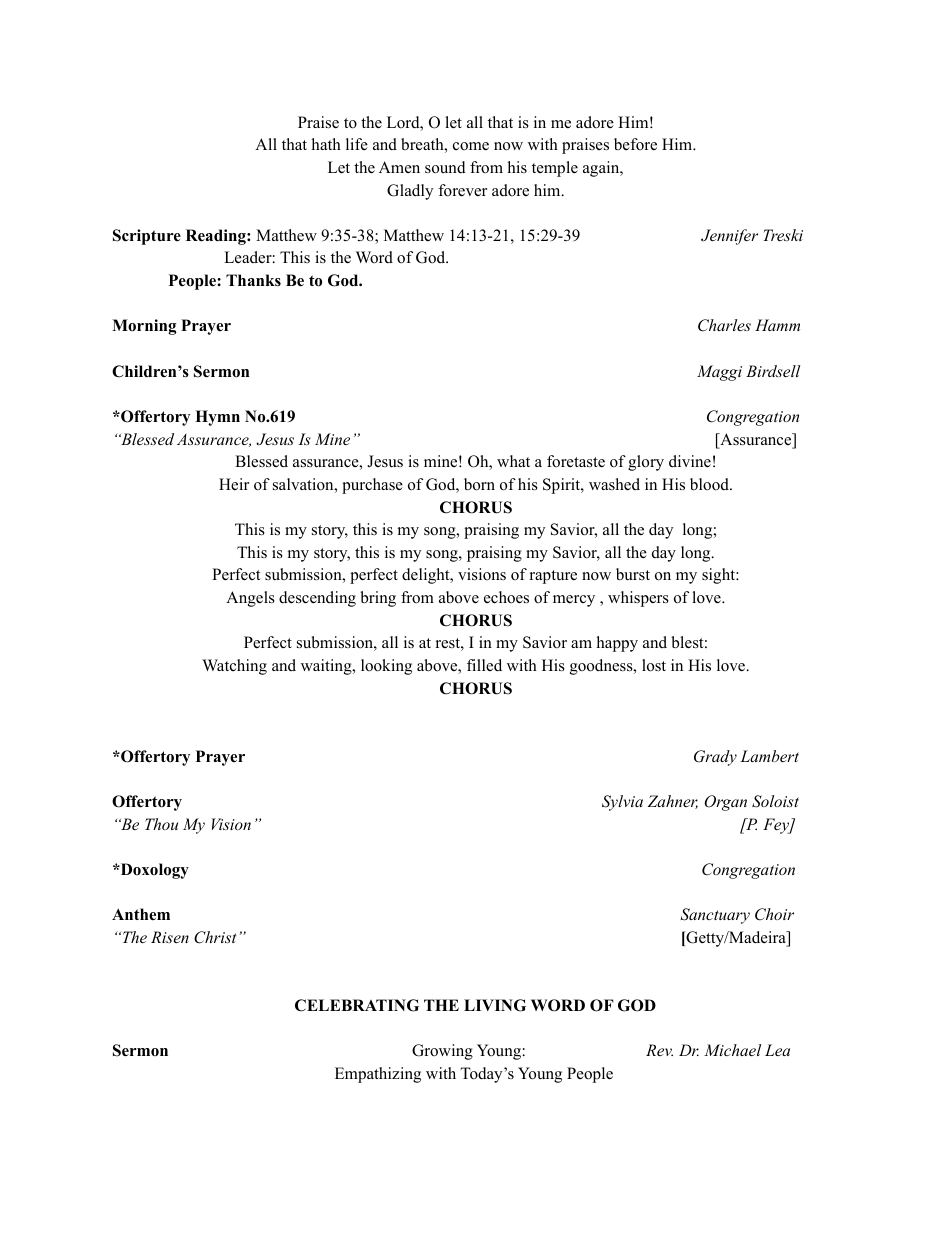 This image has height=1233, width=952. I want to click on Organ, so click(725, 803).
